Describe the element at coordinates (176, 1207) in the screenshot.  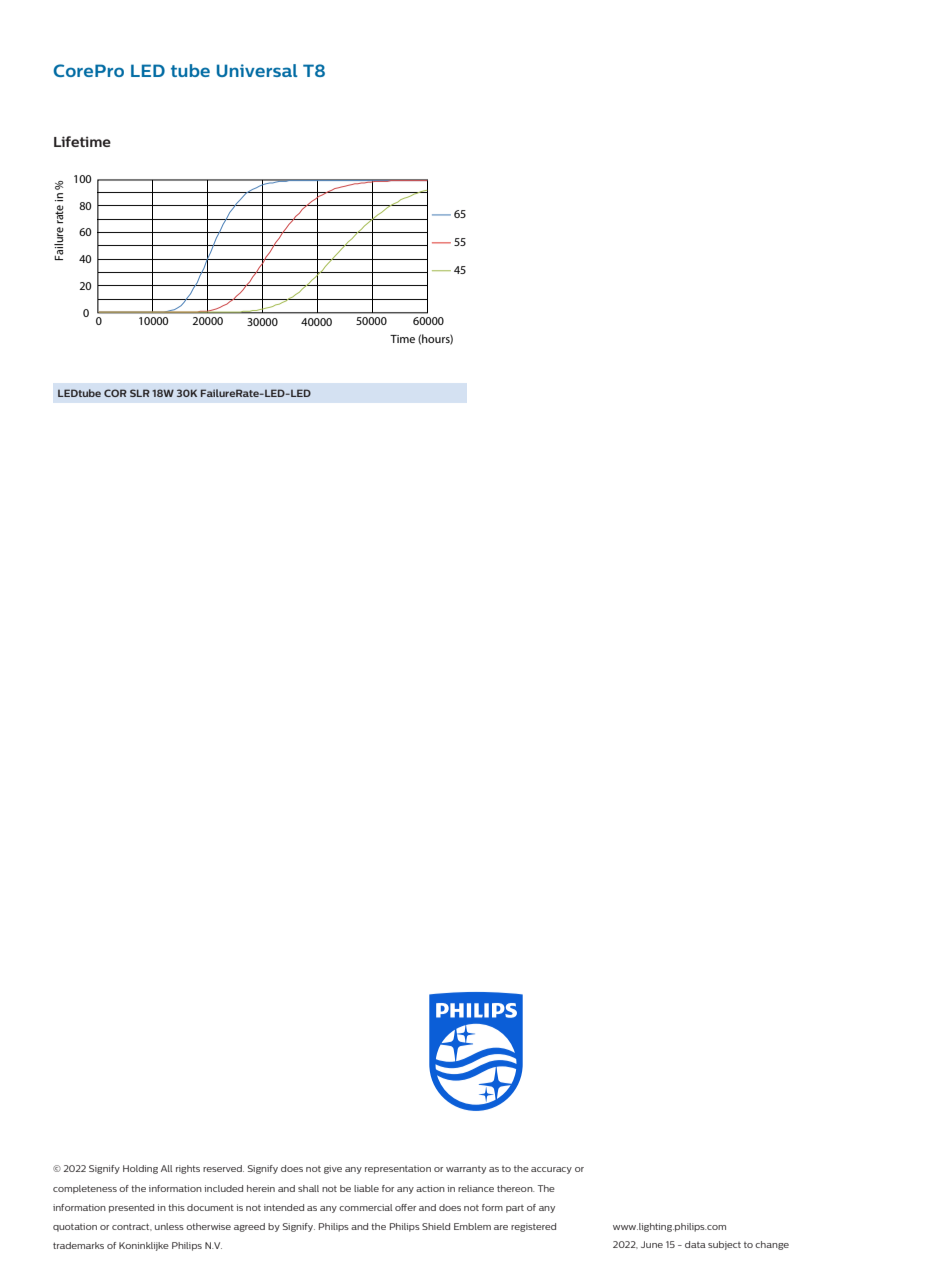
I see `this` at that location.
